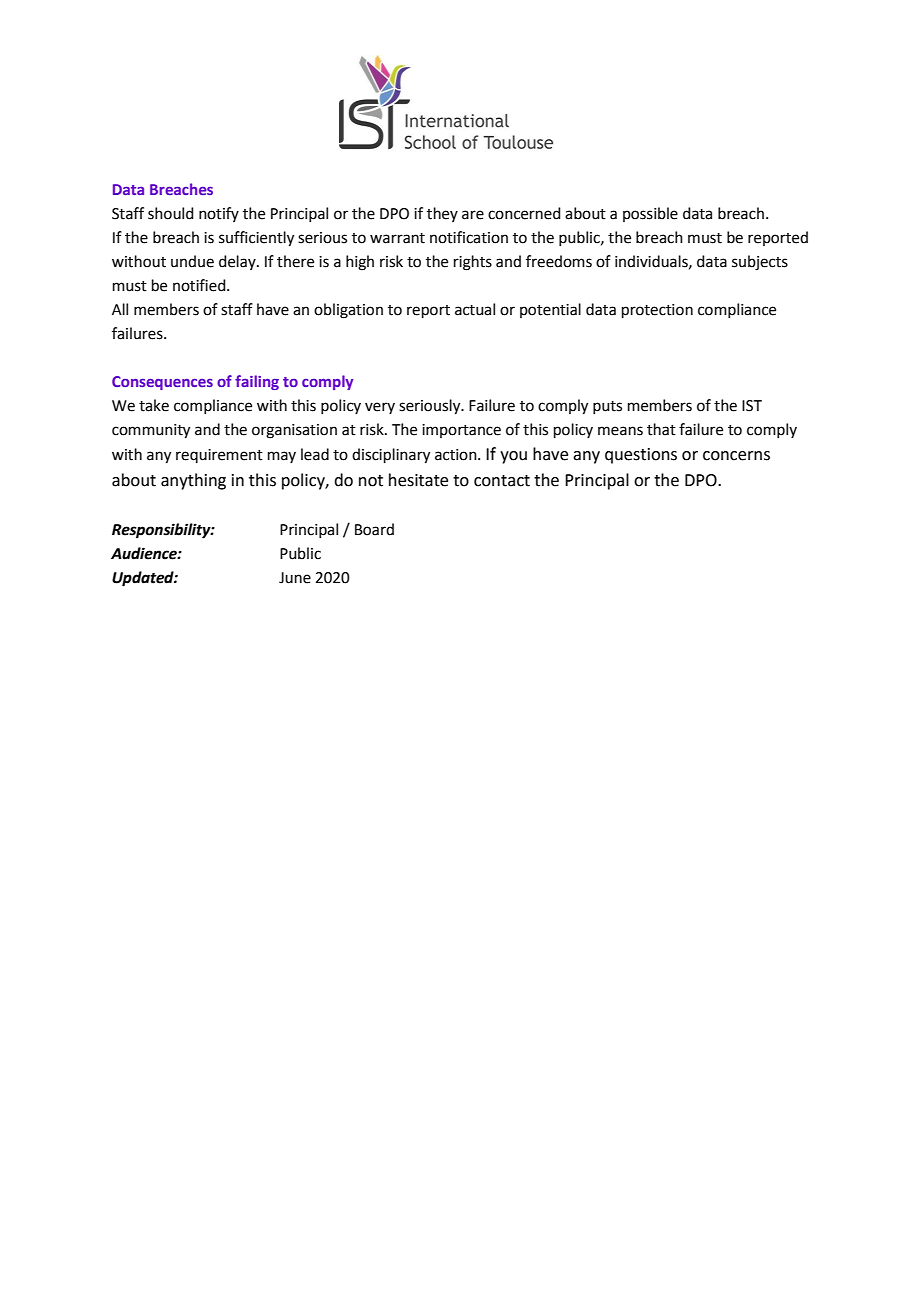 The height and width of the screenshot is (1308, 924). I want to click on actual, so click(475, 309).
